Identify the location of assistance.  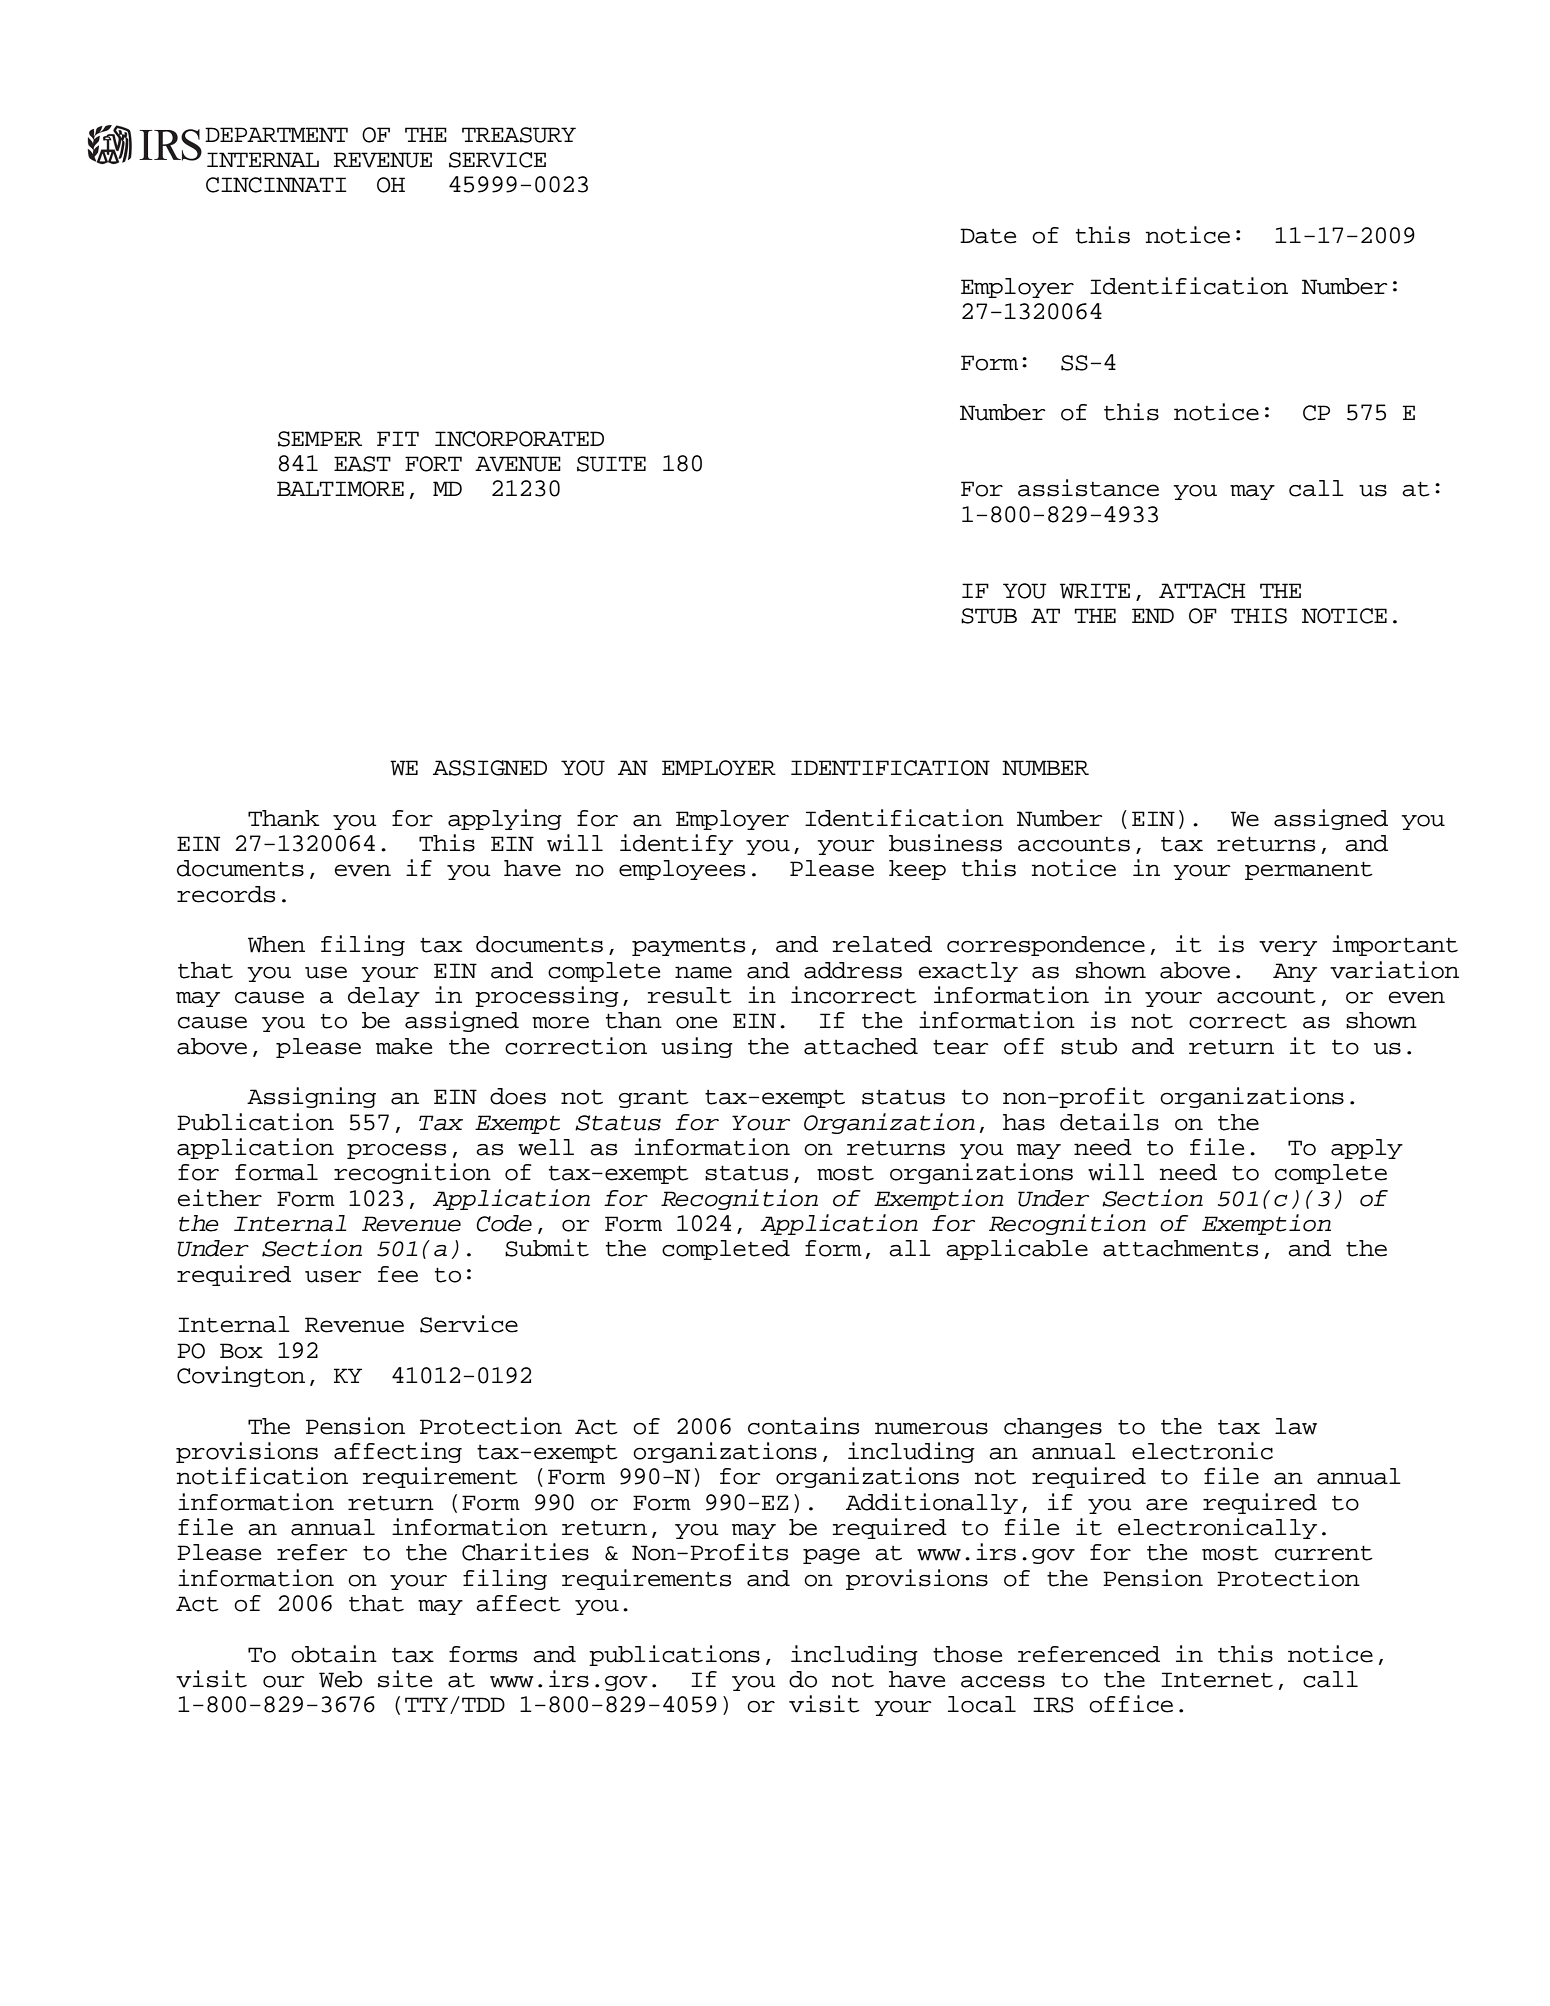
(1088, 488).
